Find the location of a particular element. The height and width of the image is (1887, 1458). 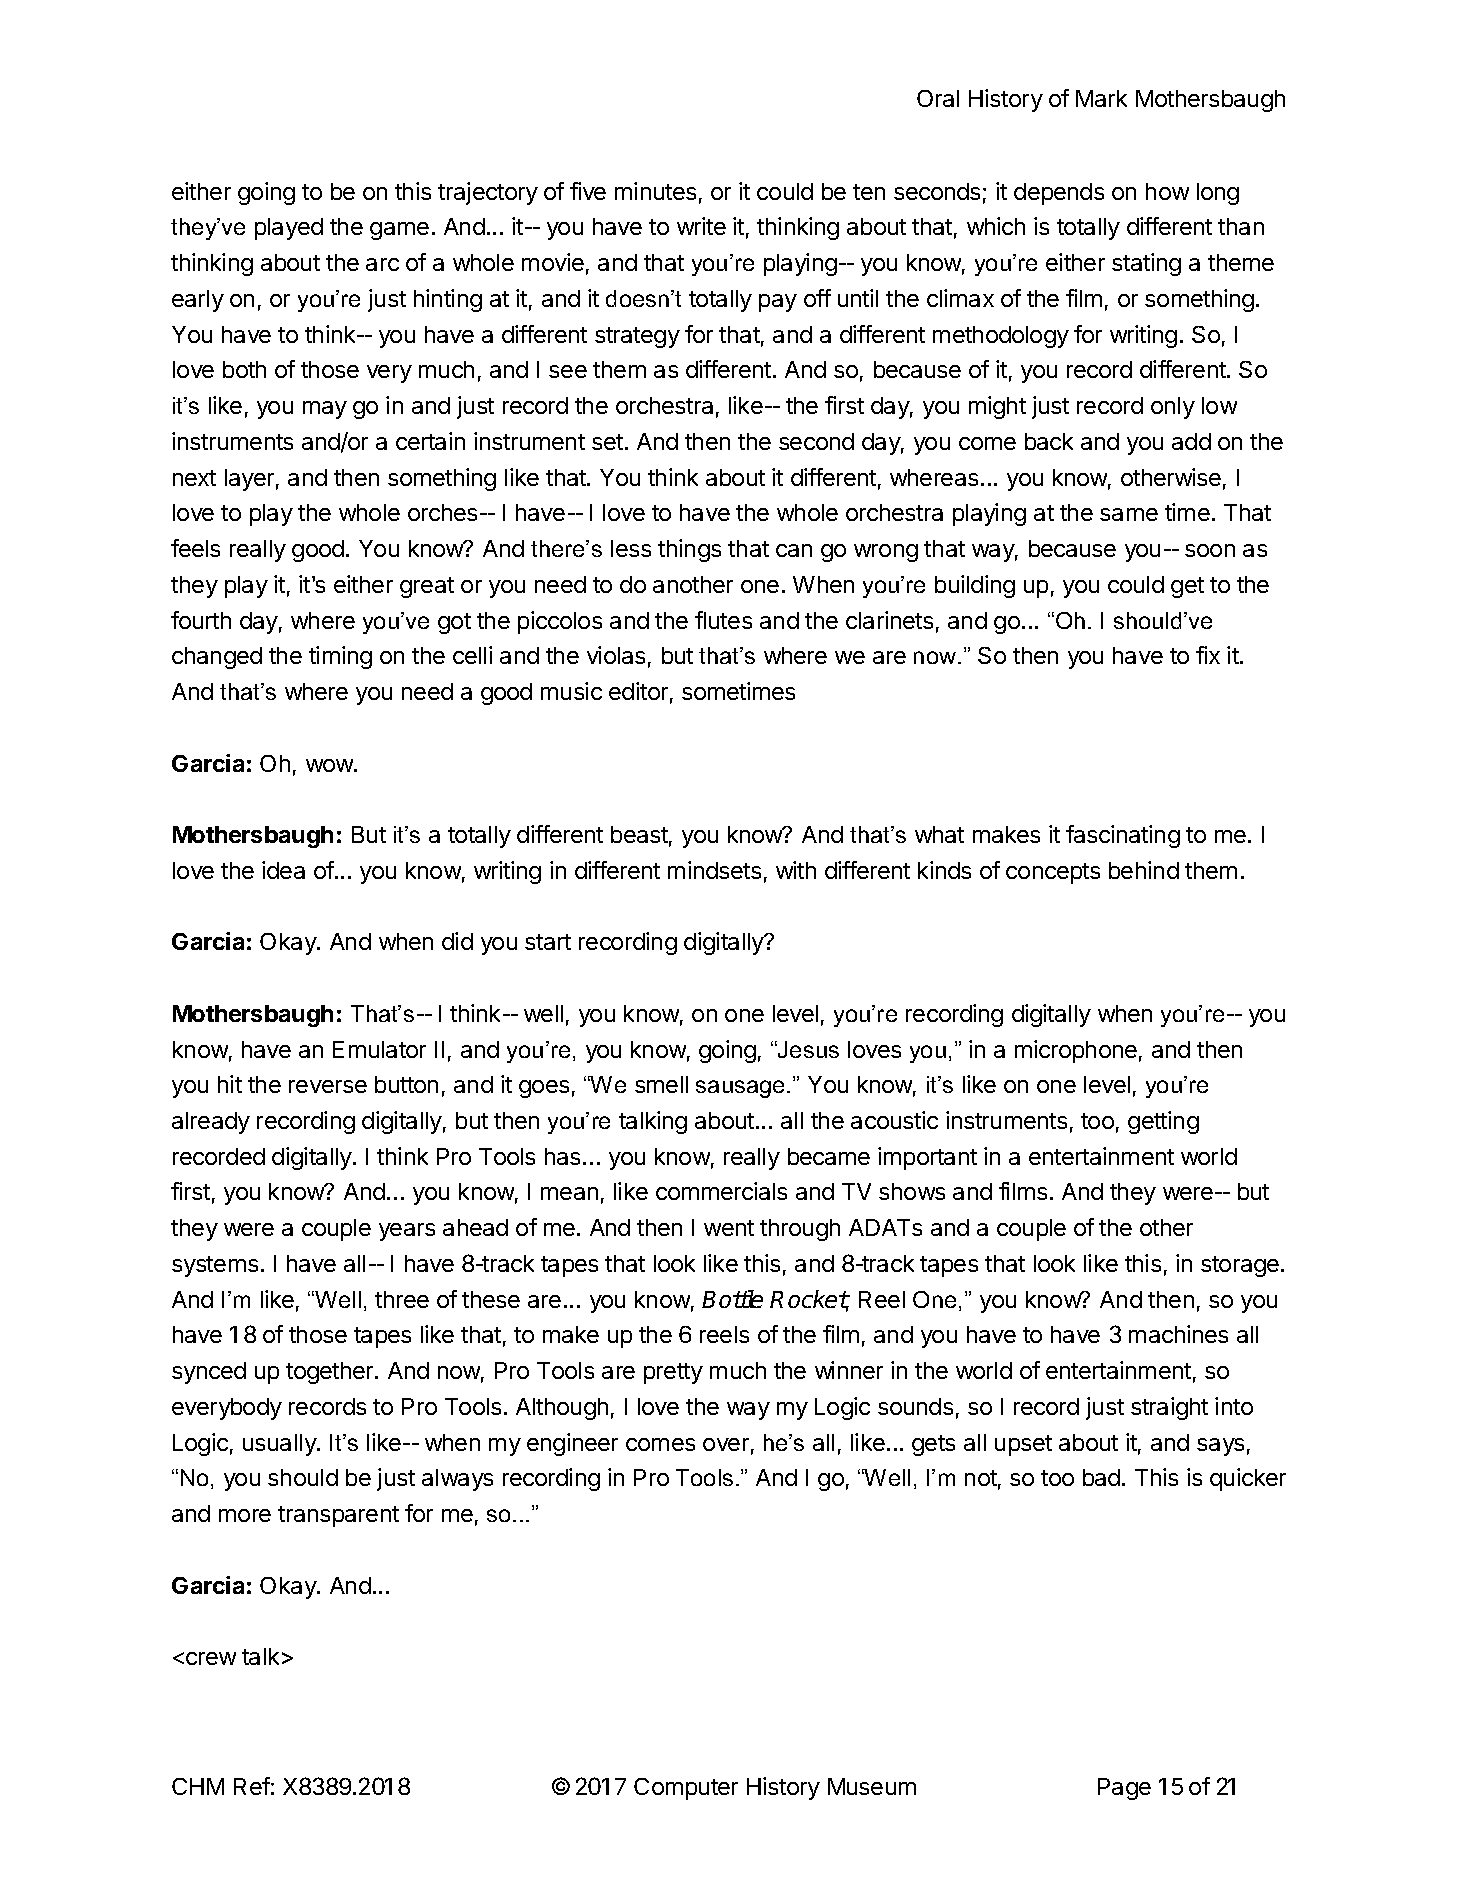

idea is located at coordinates (283, 870).
